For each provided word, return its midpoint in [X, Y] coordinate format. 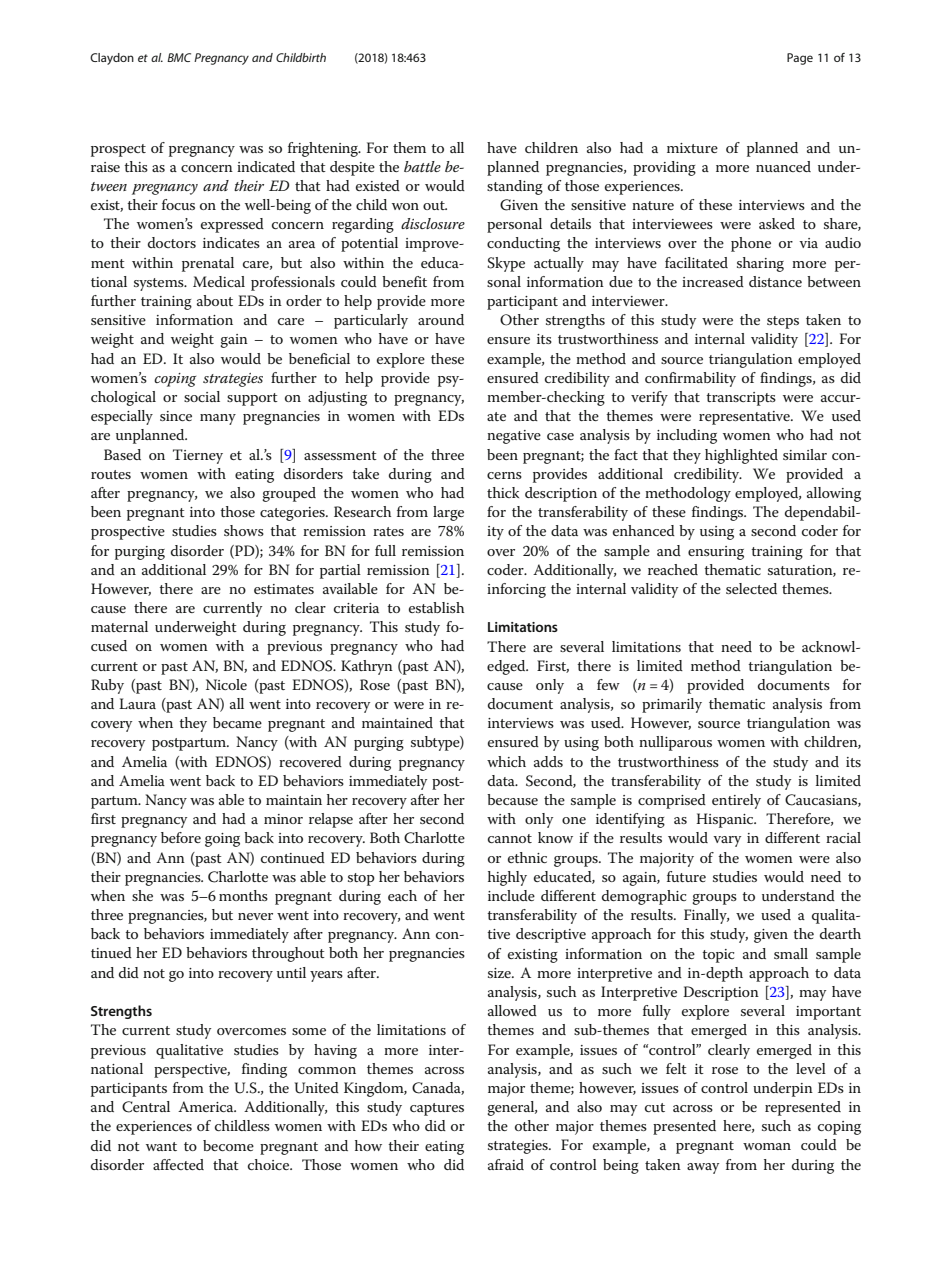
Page [800, 59]
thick [503, 492]
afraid [506, 1164]
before [181, 837]
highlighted [741, 456]
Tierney [198, 456]
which [506, 761]
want [161, 1146]
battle [422, 166]
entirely [736, 801]
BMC [179, 57]
